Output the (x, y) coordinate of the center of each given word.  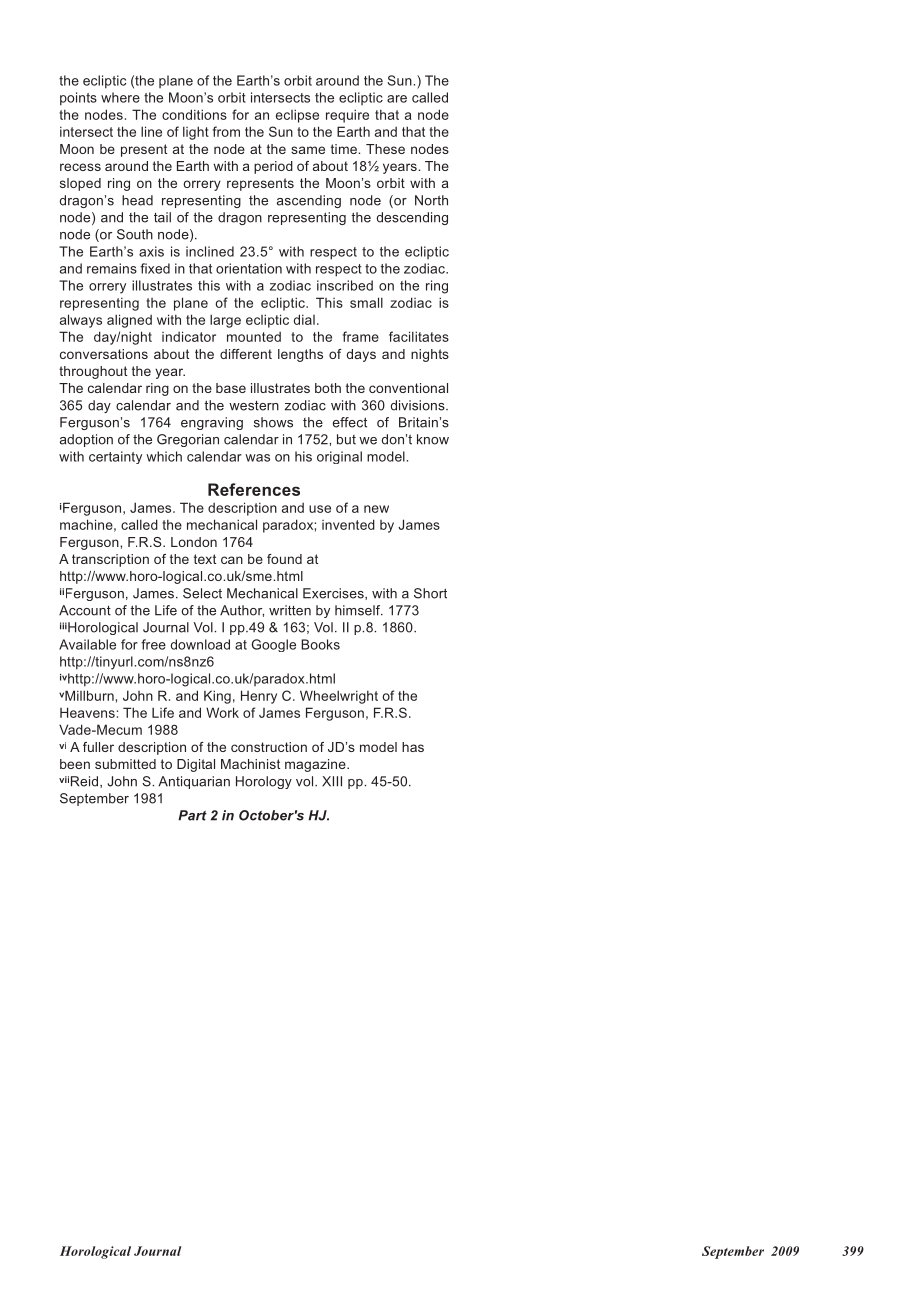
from (226, 131)
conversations (104, 354)
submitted (125, 764)
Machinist (250, 764)
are (397, 99)
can (232, 560)
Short (430, 593)
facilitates (419, 336)
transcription (110, 560)
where (120, 97)
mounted (254, 337)
